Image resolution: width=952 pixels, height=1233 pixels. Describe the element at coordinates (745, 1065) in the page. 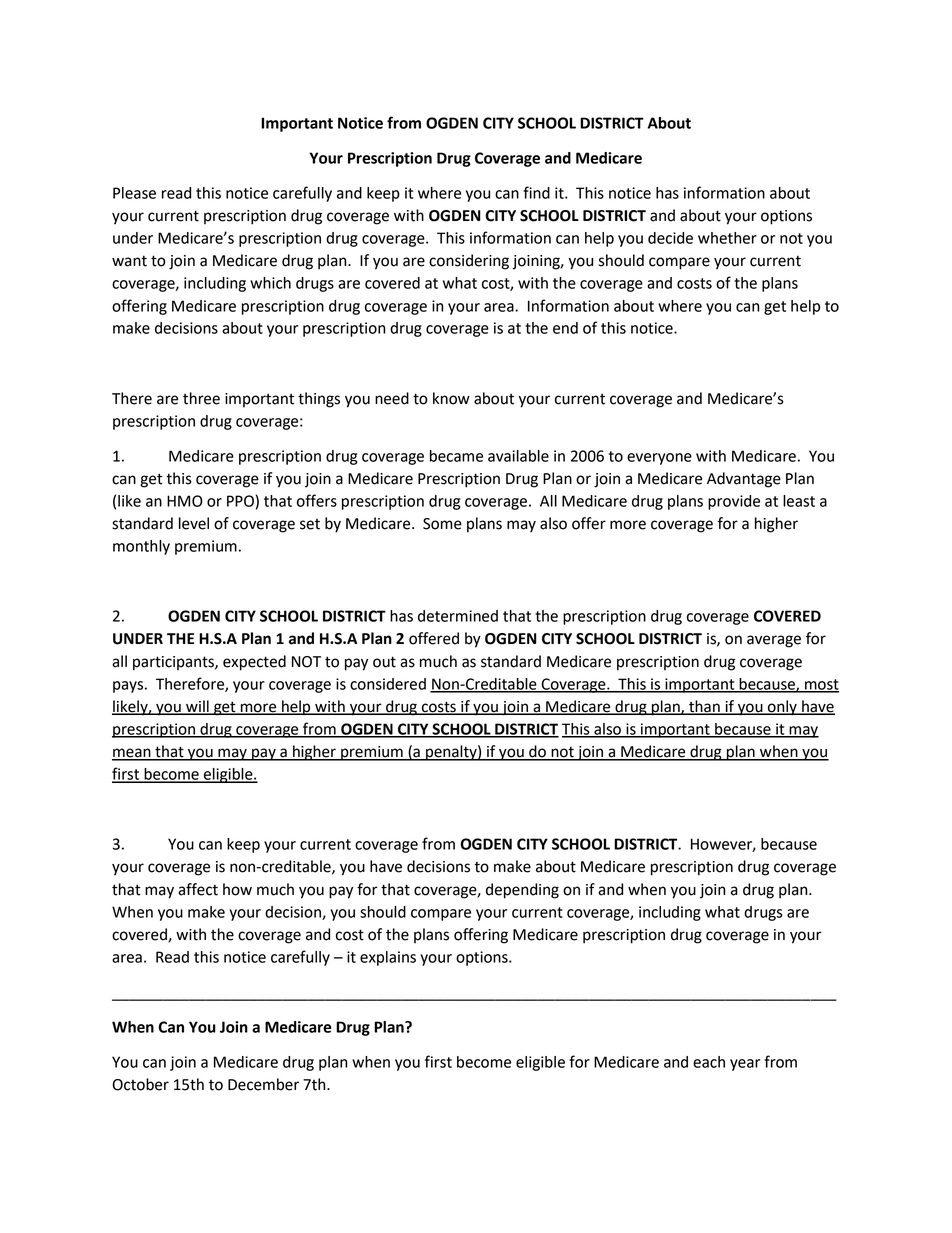

I see `year` at that location.
